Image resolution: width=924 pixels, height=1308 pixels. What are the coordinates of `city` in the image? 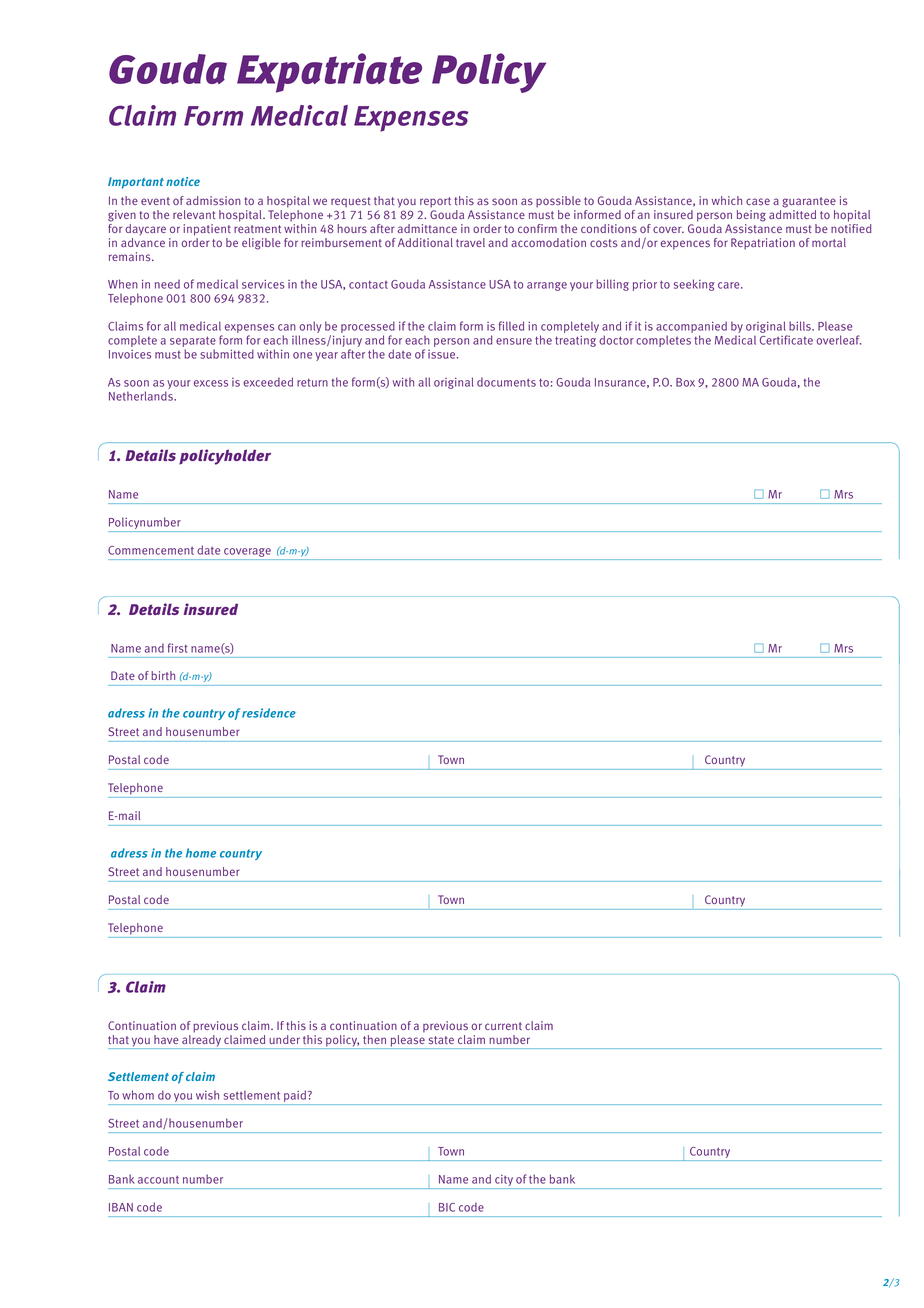 It's located at (504, 1182).
